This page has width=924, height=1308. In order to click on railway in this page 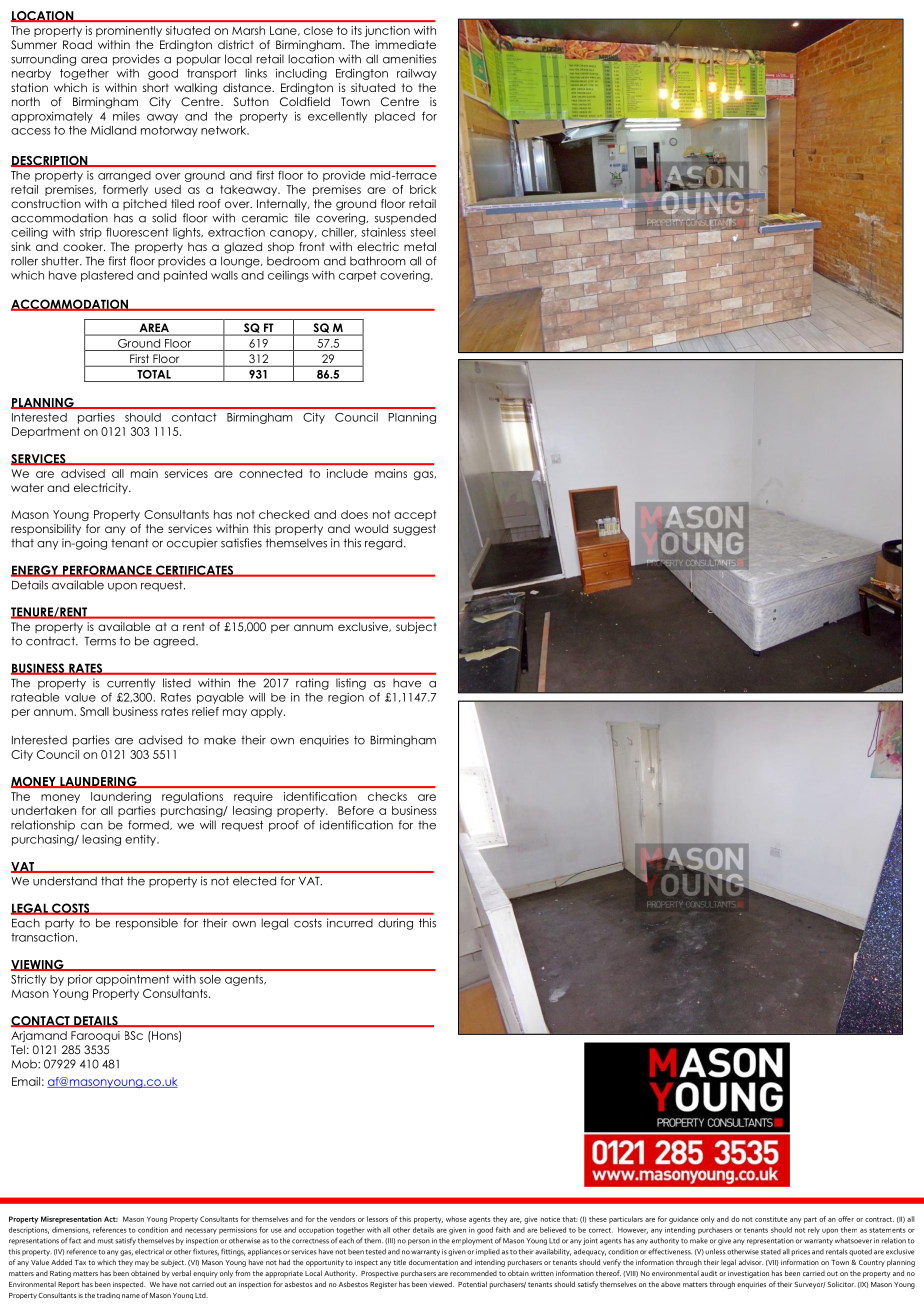, I will do `click(417, 74)`.
